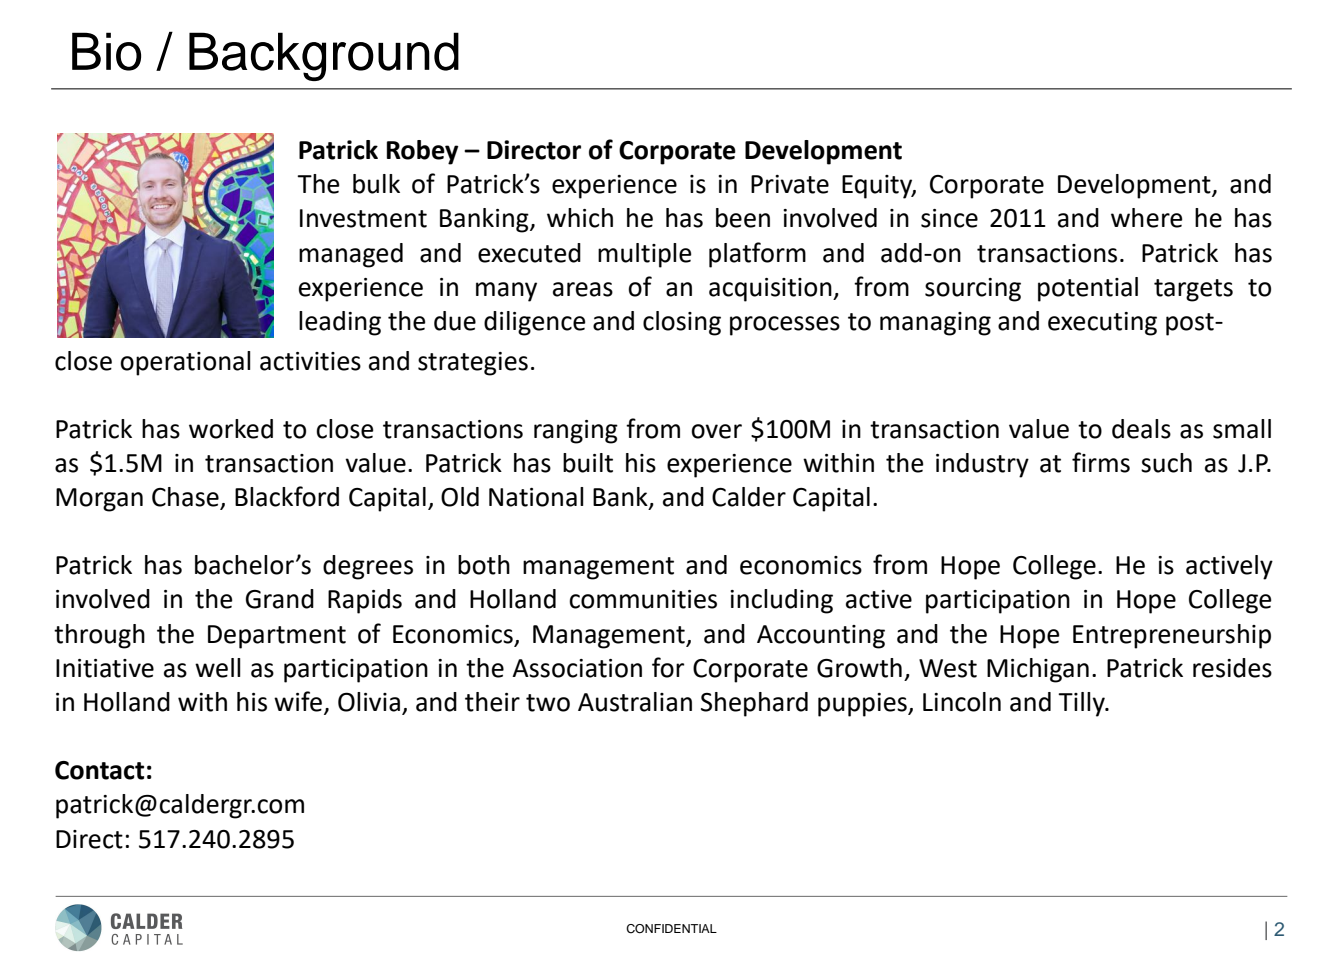 The image size is (1343, 959). I want to click on communities, so click(643, 599).
